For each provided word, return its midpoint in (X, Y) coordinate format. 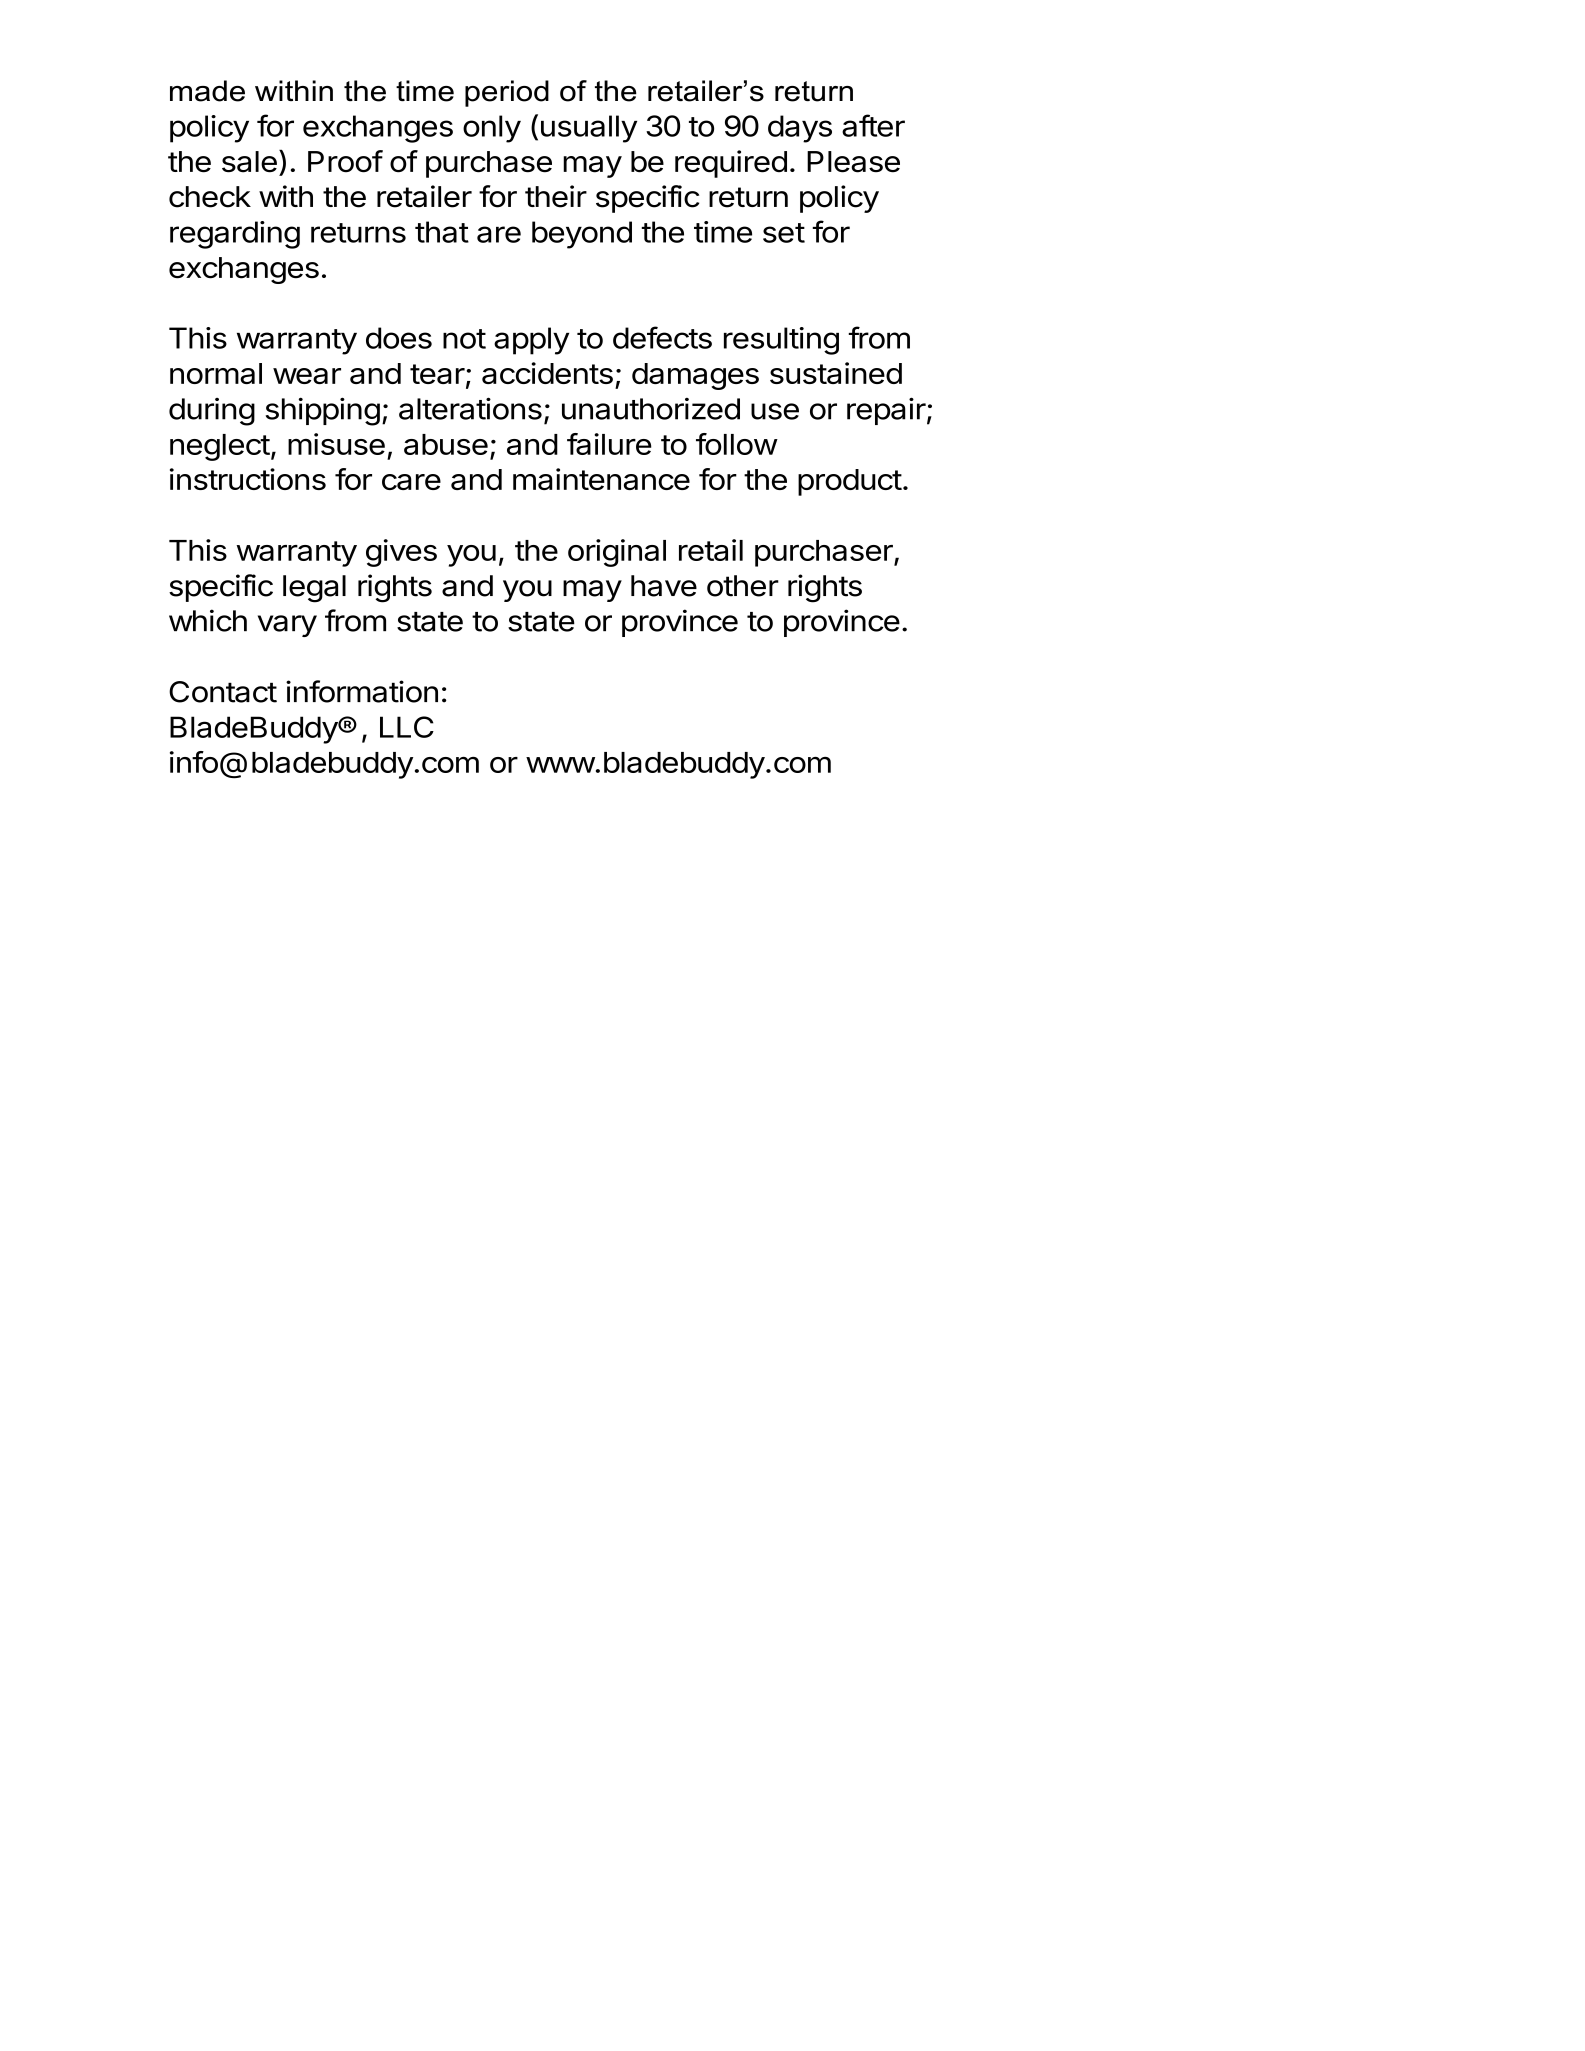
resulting (781, 341)
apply (531, 341)
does (399, 338)
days (800, 129)
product (850, 482)
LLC (407, 727)
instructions (248, 479)
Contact (223, 692)
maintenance (601, 479)
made (207, 91)
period (507, 93)
